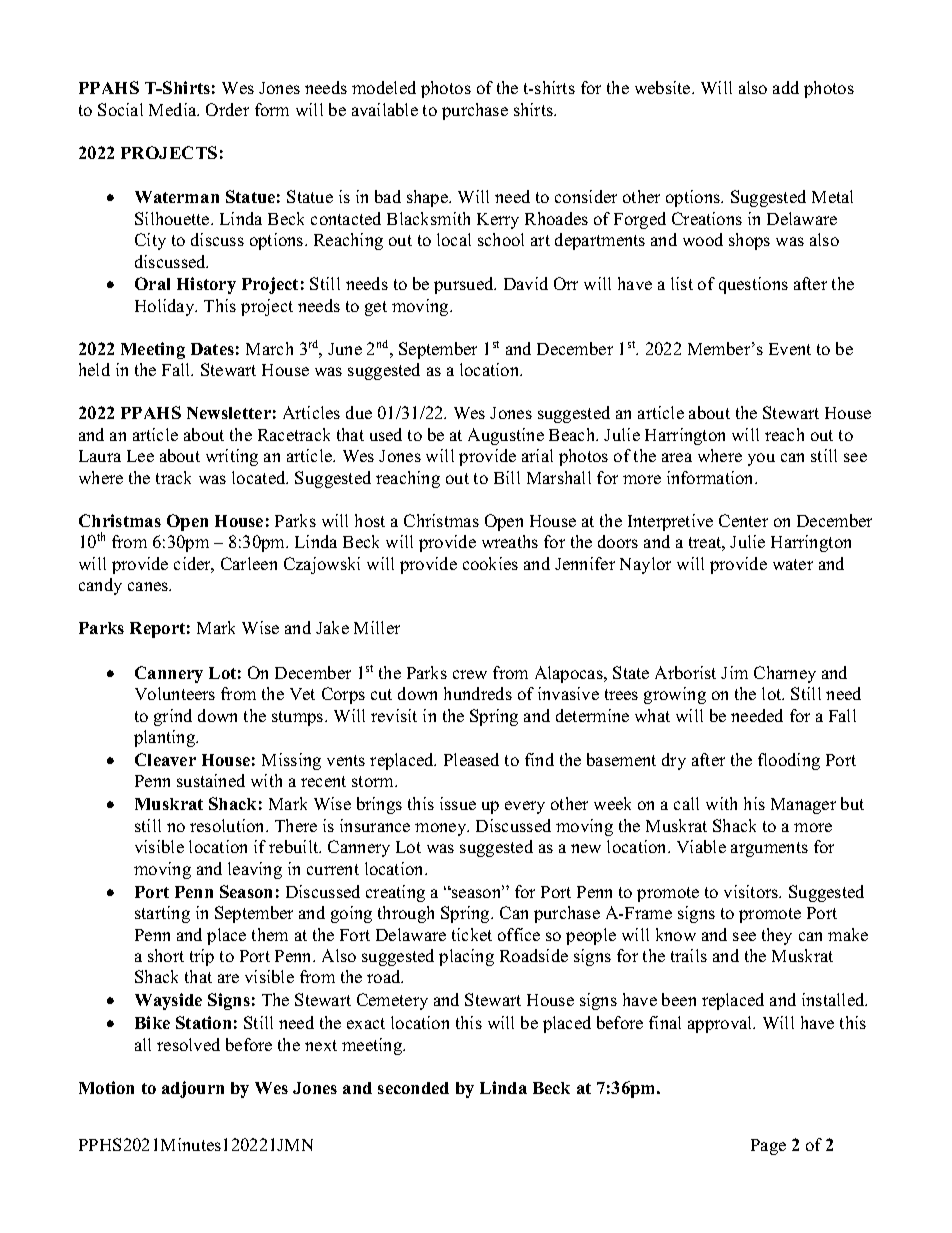  Describe the element at coordinates (768, 1147) in the screenshot. I see `Page` at that location.
